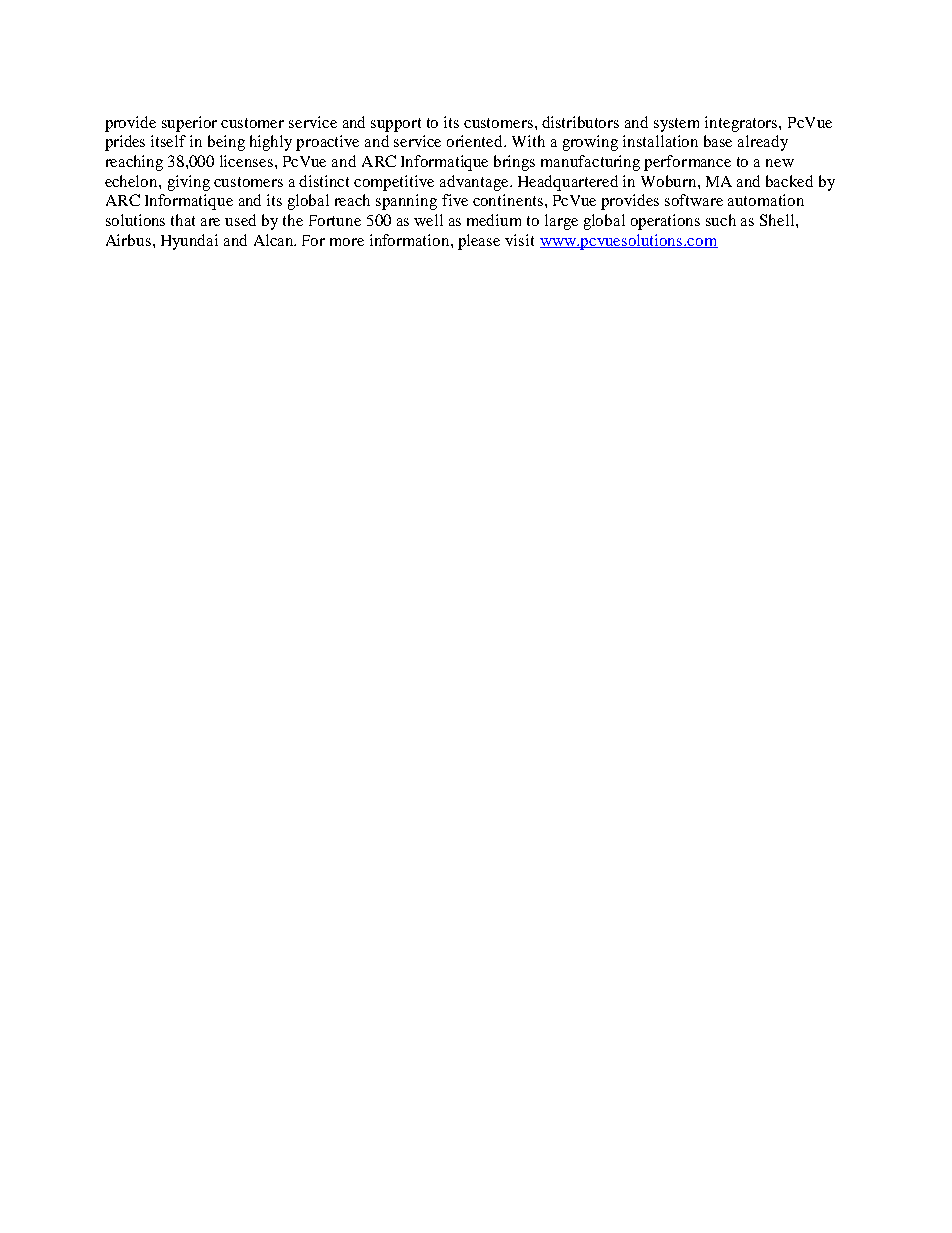 Image resolution: width=952 pixels, height=1233 pixels. I want to click on support, so click(396, 125).
